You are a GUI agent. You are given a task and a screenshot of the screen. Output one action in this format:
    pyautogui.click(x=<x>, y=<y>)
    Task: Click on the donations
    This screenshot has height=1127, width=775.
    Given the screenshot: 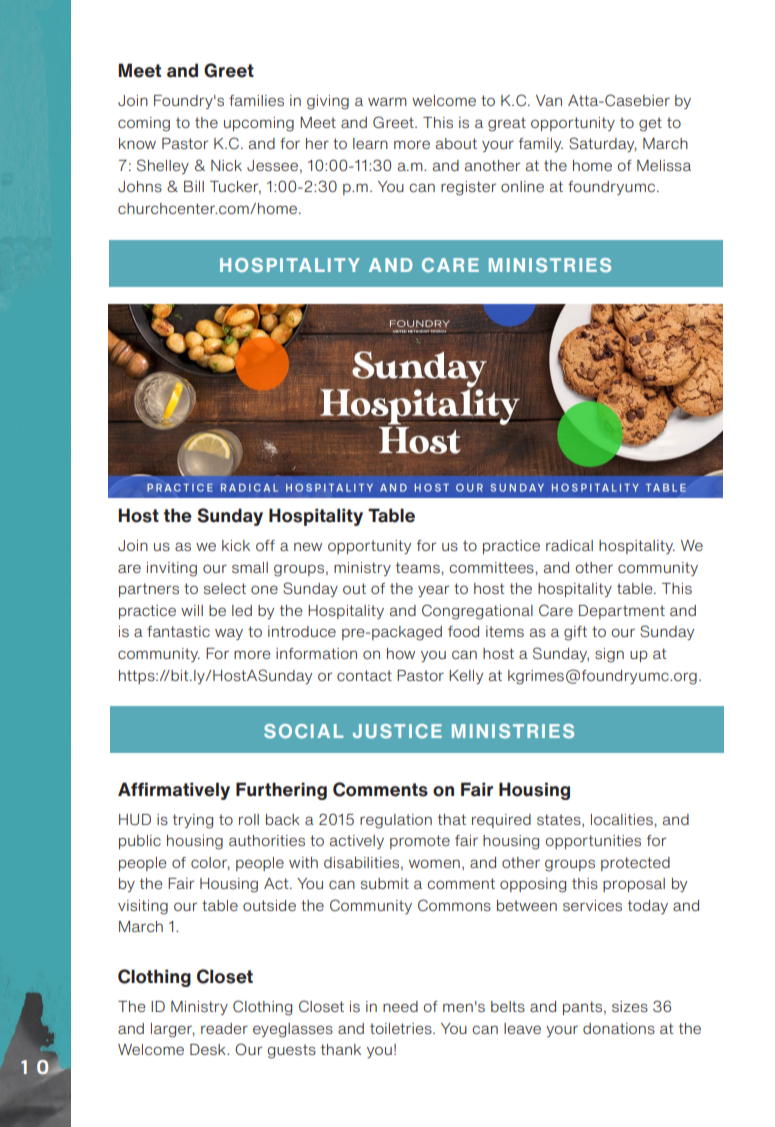 What is the action you would take?
    pyautogui.click(x=619, y=1028)
